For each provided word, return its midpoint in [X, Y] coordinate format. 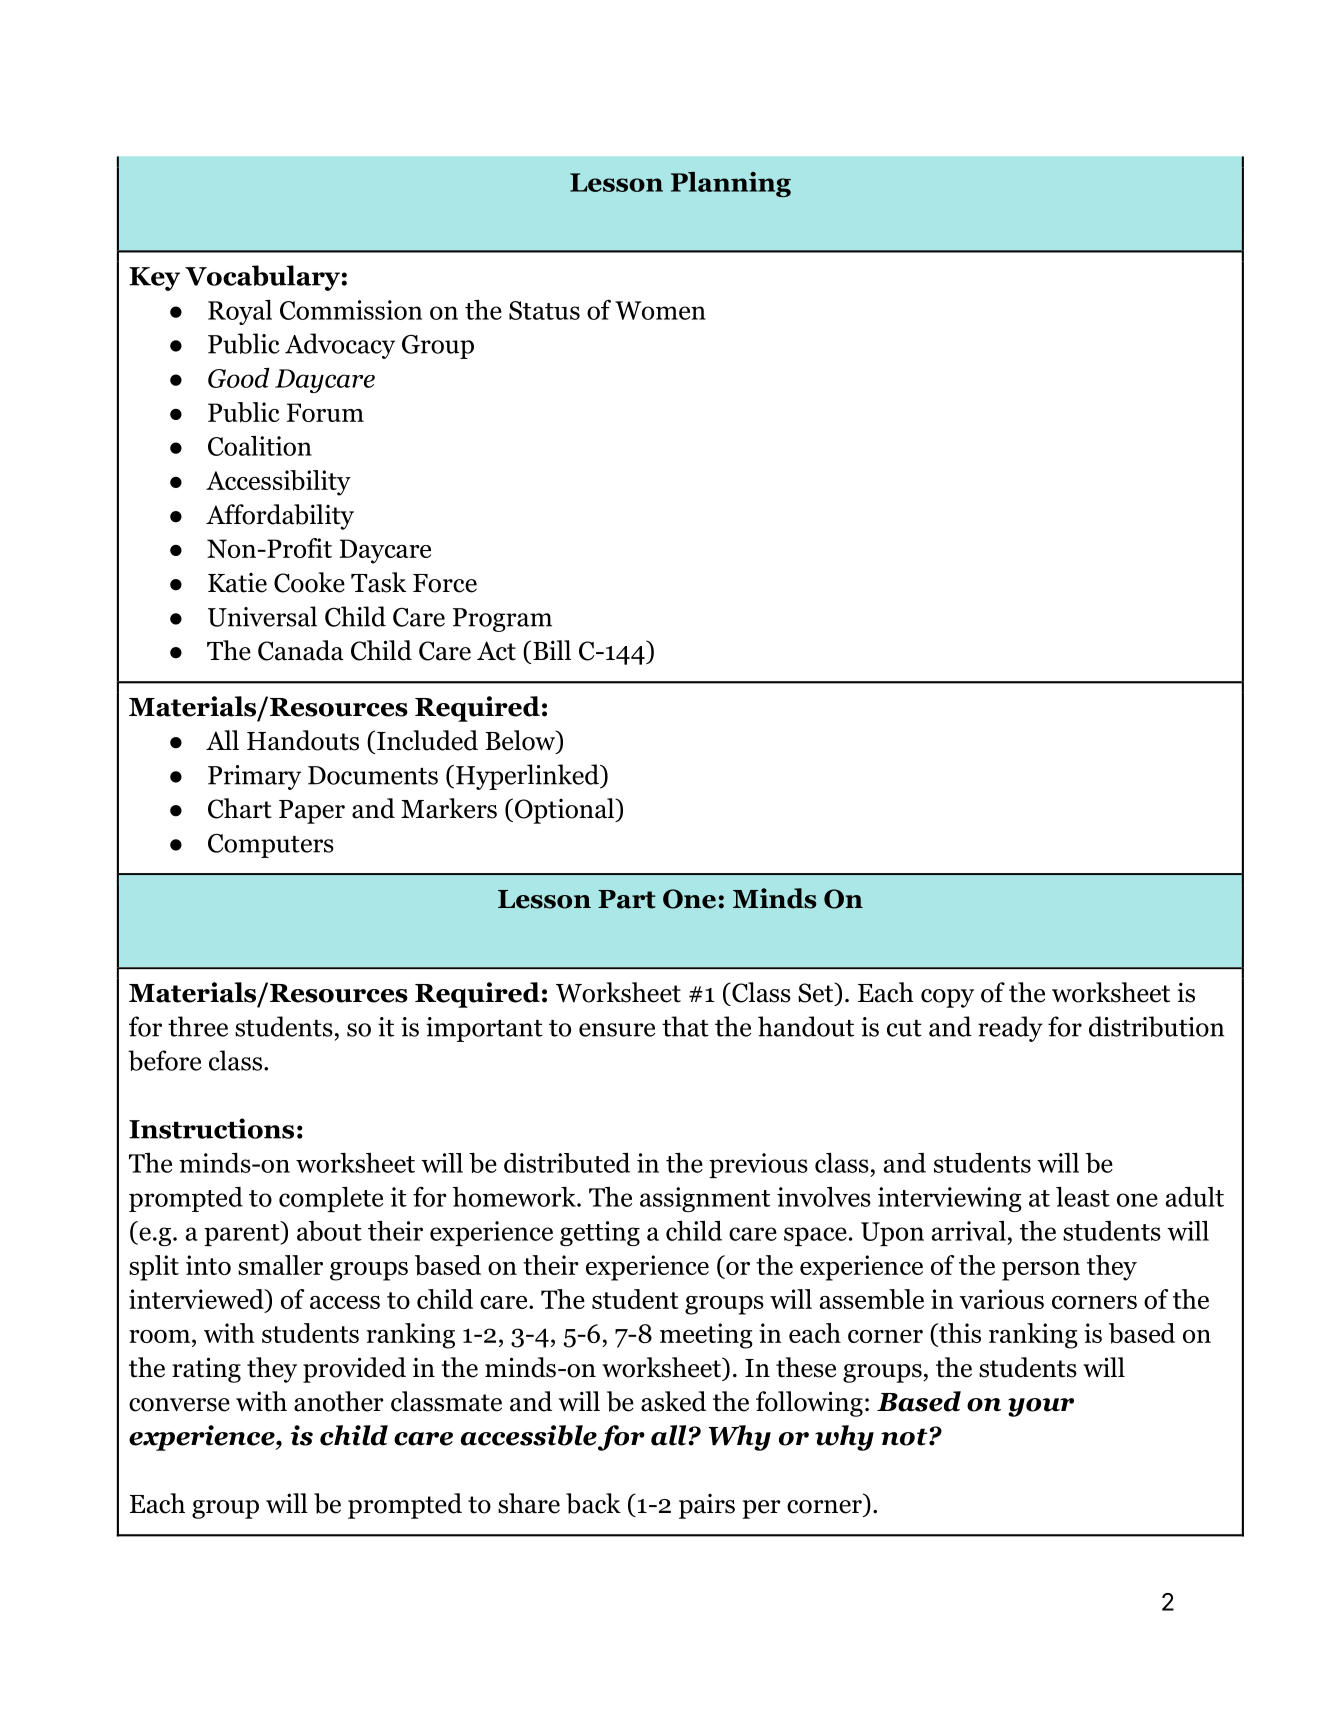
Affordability [280, 517]
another [339, 1401]
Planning [731, 184]
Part [627, 899]
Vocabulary [262, 278]
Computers [271, 845]
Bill [552, 650]
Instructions [211, 1128]
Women [660, 310]
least [1083, 1197]
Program [502, 620]
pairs [707, 1506]
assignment [705, 1199]
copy [947, 998]
